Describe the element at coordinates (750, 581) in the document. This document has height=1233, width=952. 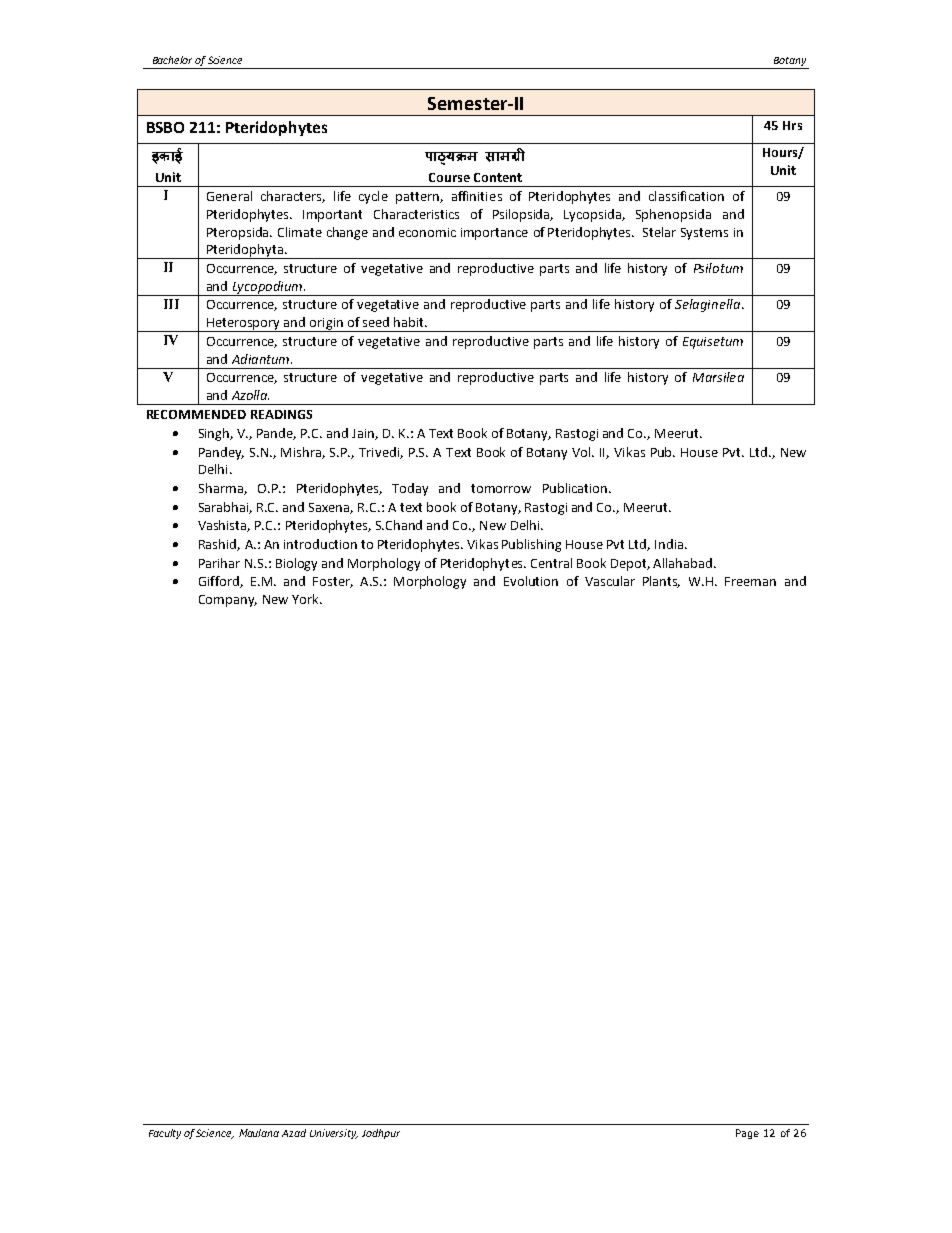
I see `Freeman` at that location.
